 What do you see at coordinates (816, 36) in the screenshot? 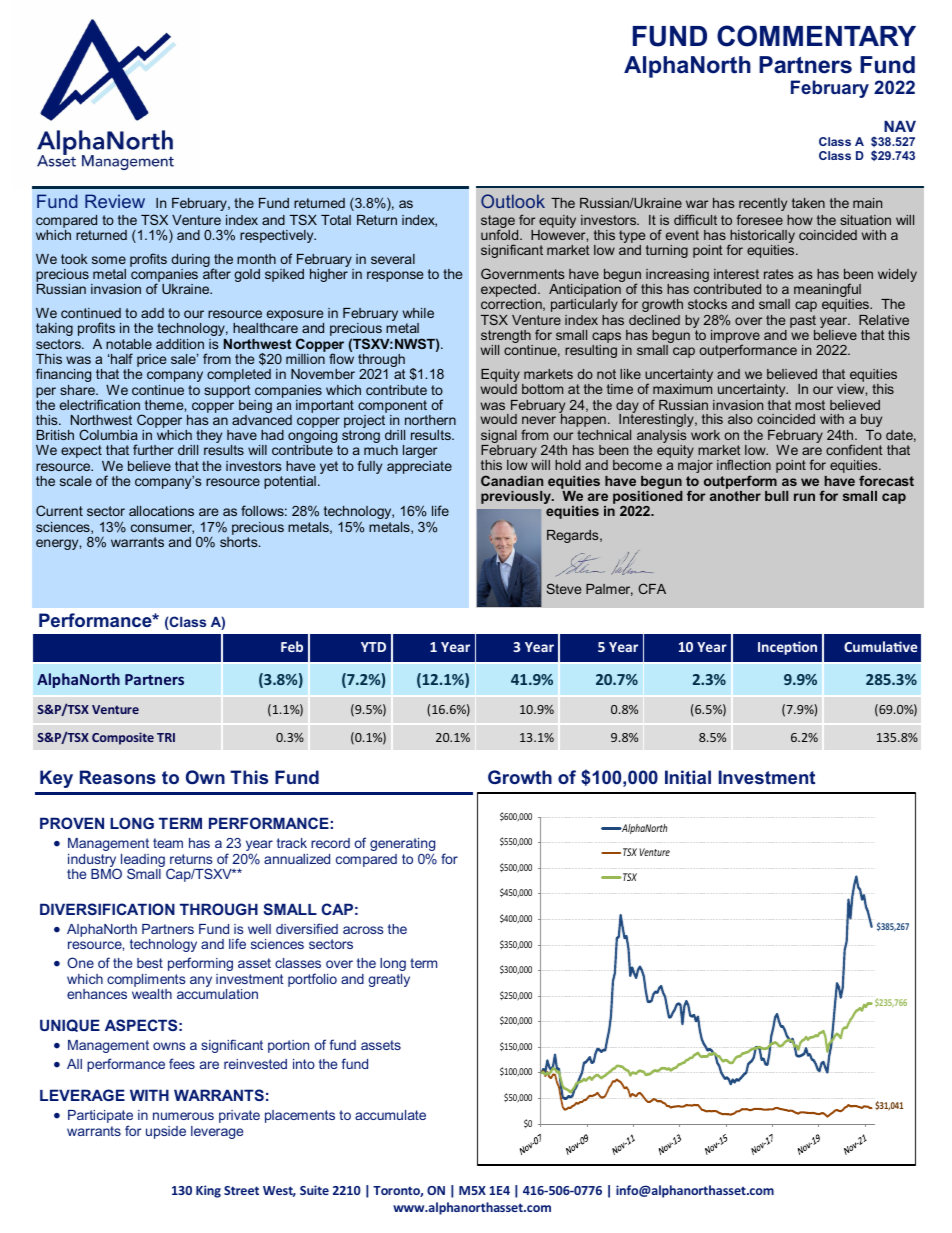
I see `COMMENTARY` at bounding box center [816, 36].
